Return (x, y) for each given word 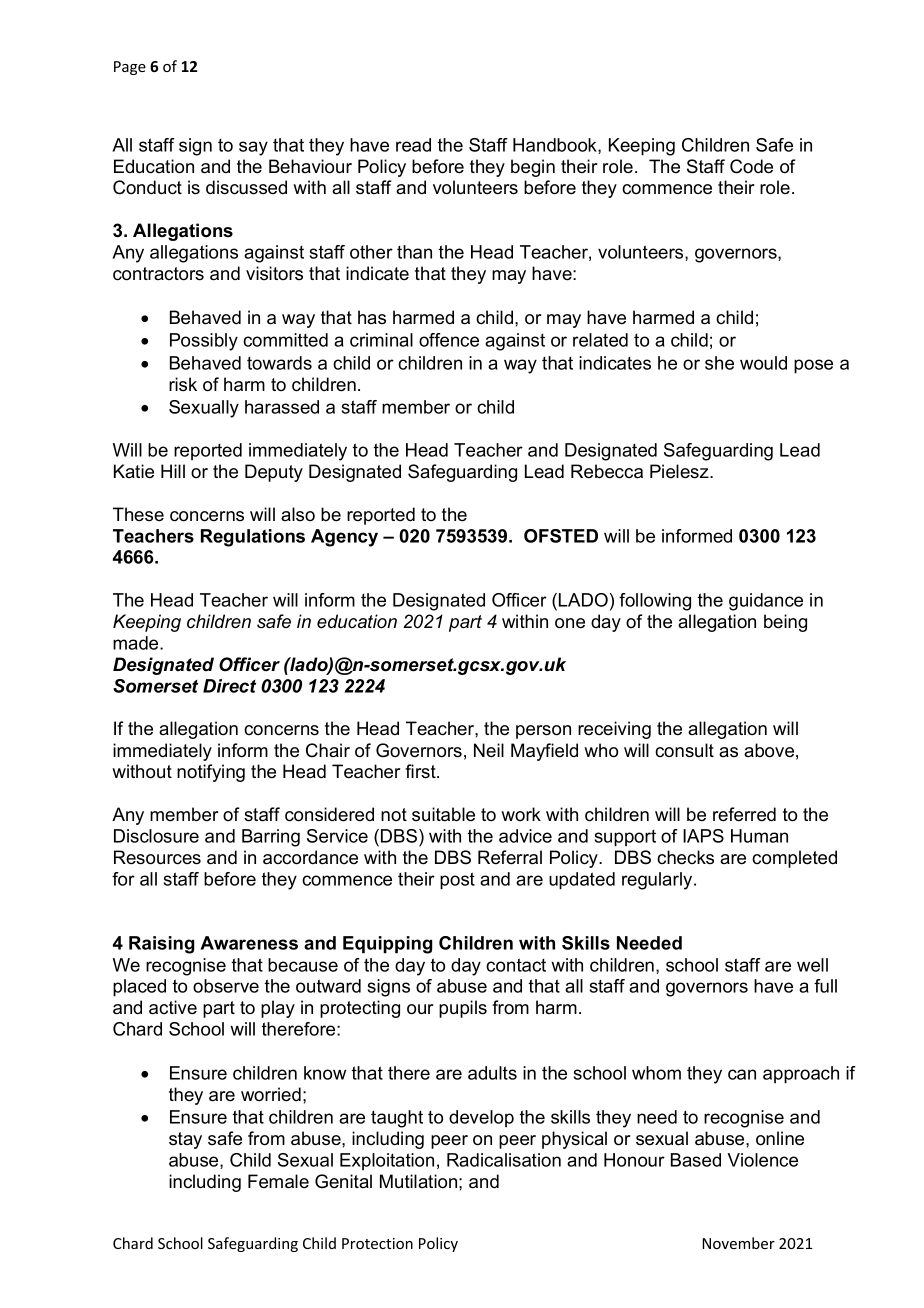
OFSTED (561, 536)
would (763, 363)
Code (751, 166)
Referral (510, 857)
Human (759, 836)
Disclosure (156, 836)
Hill (173, 471)
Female (278, 1181)
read (413, 145)
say (253, 148)
